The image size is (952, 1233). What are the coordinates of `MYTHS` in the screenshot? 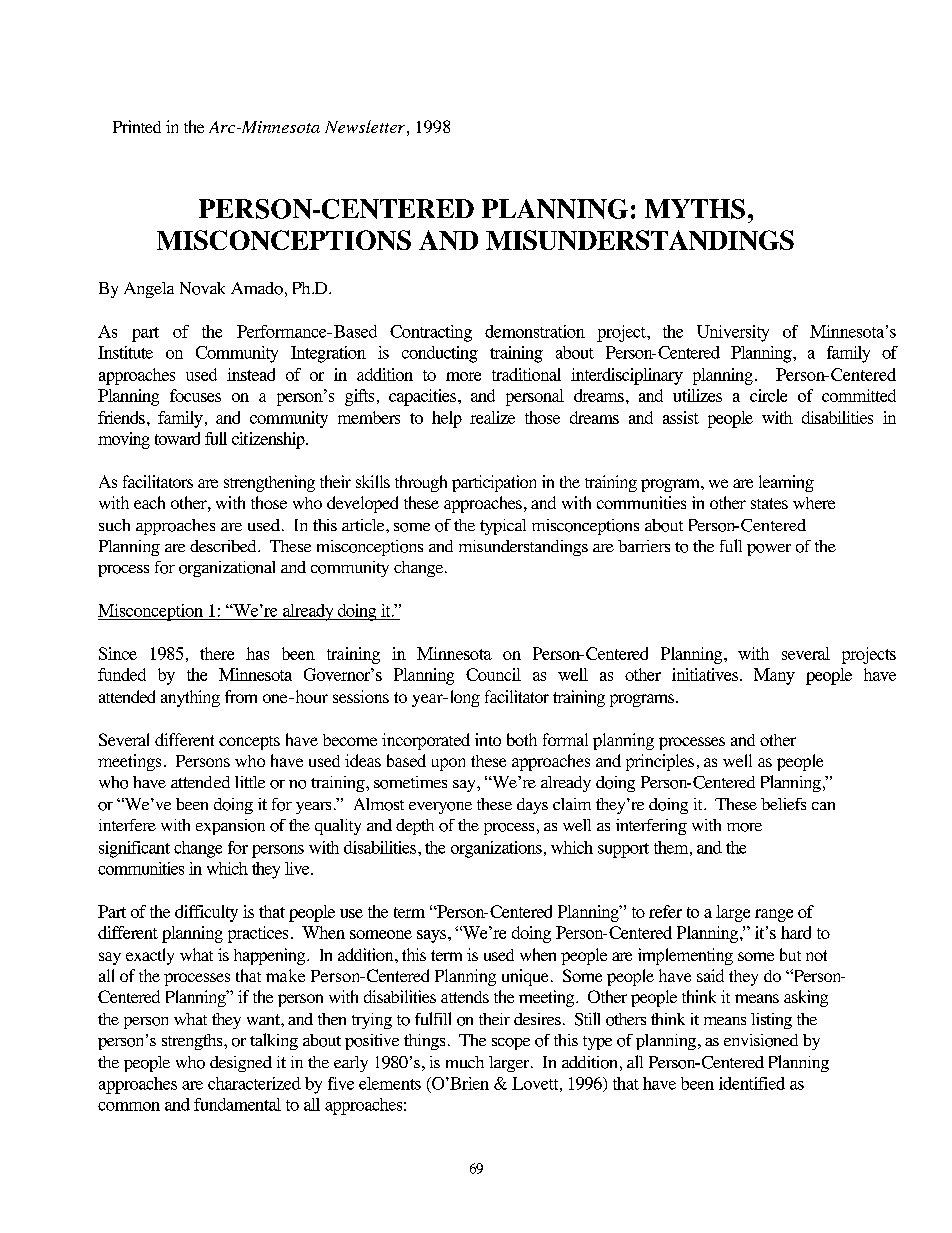 It's located at (695, 209).
